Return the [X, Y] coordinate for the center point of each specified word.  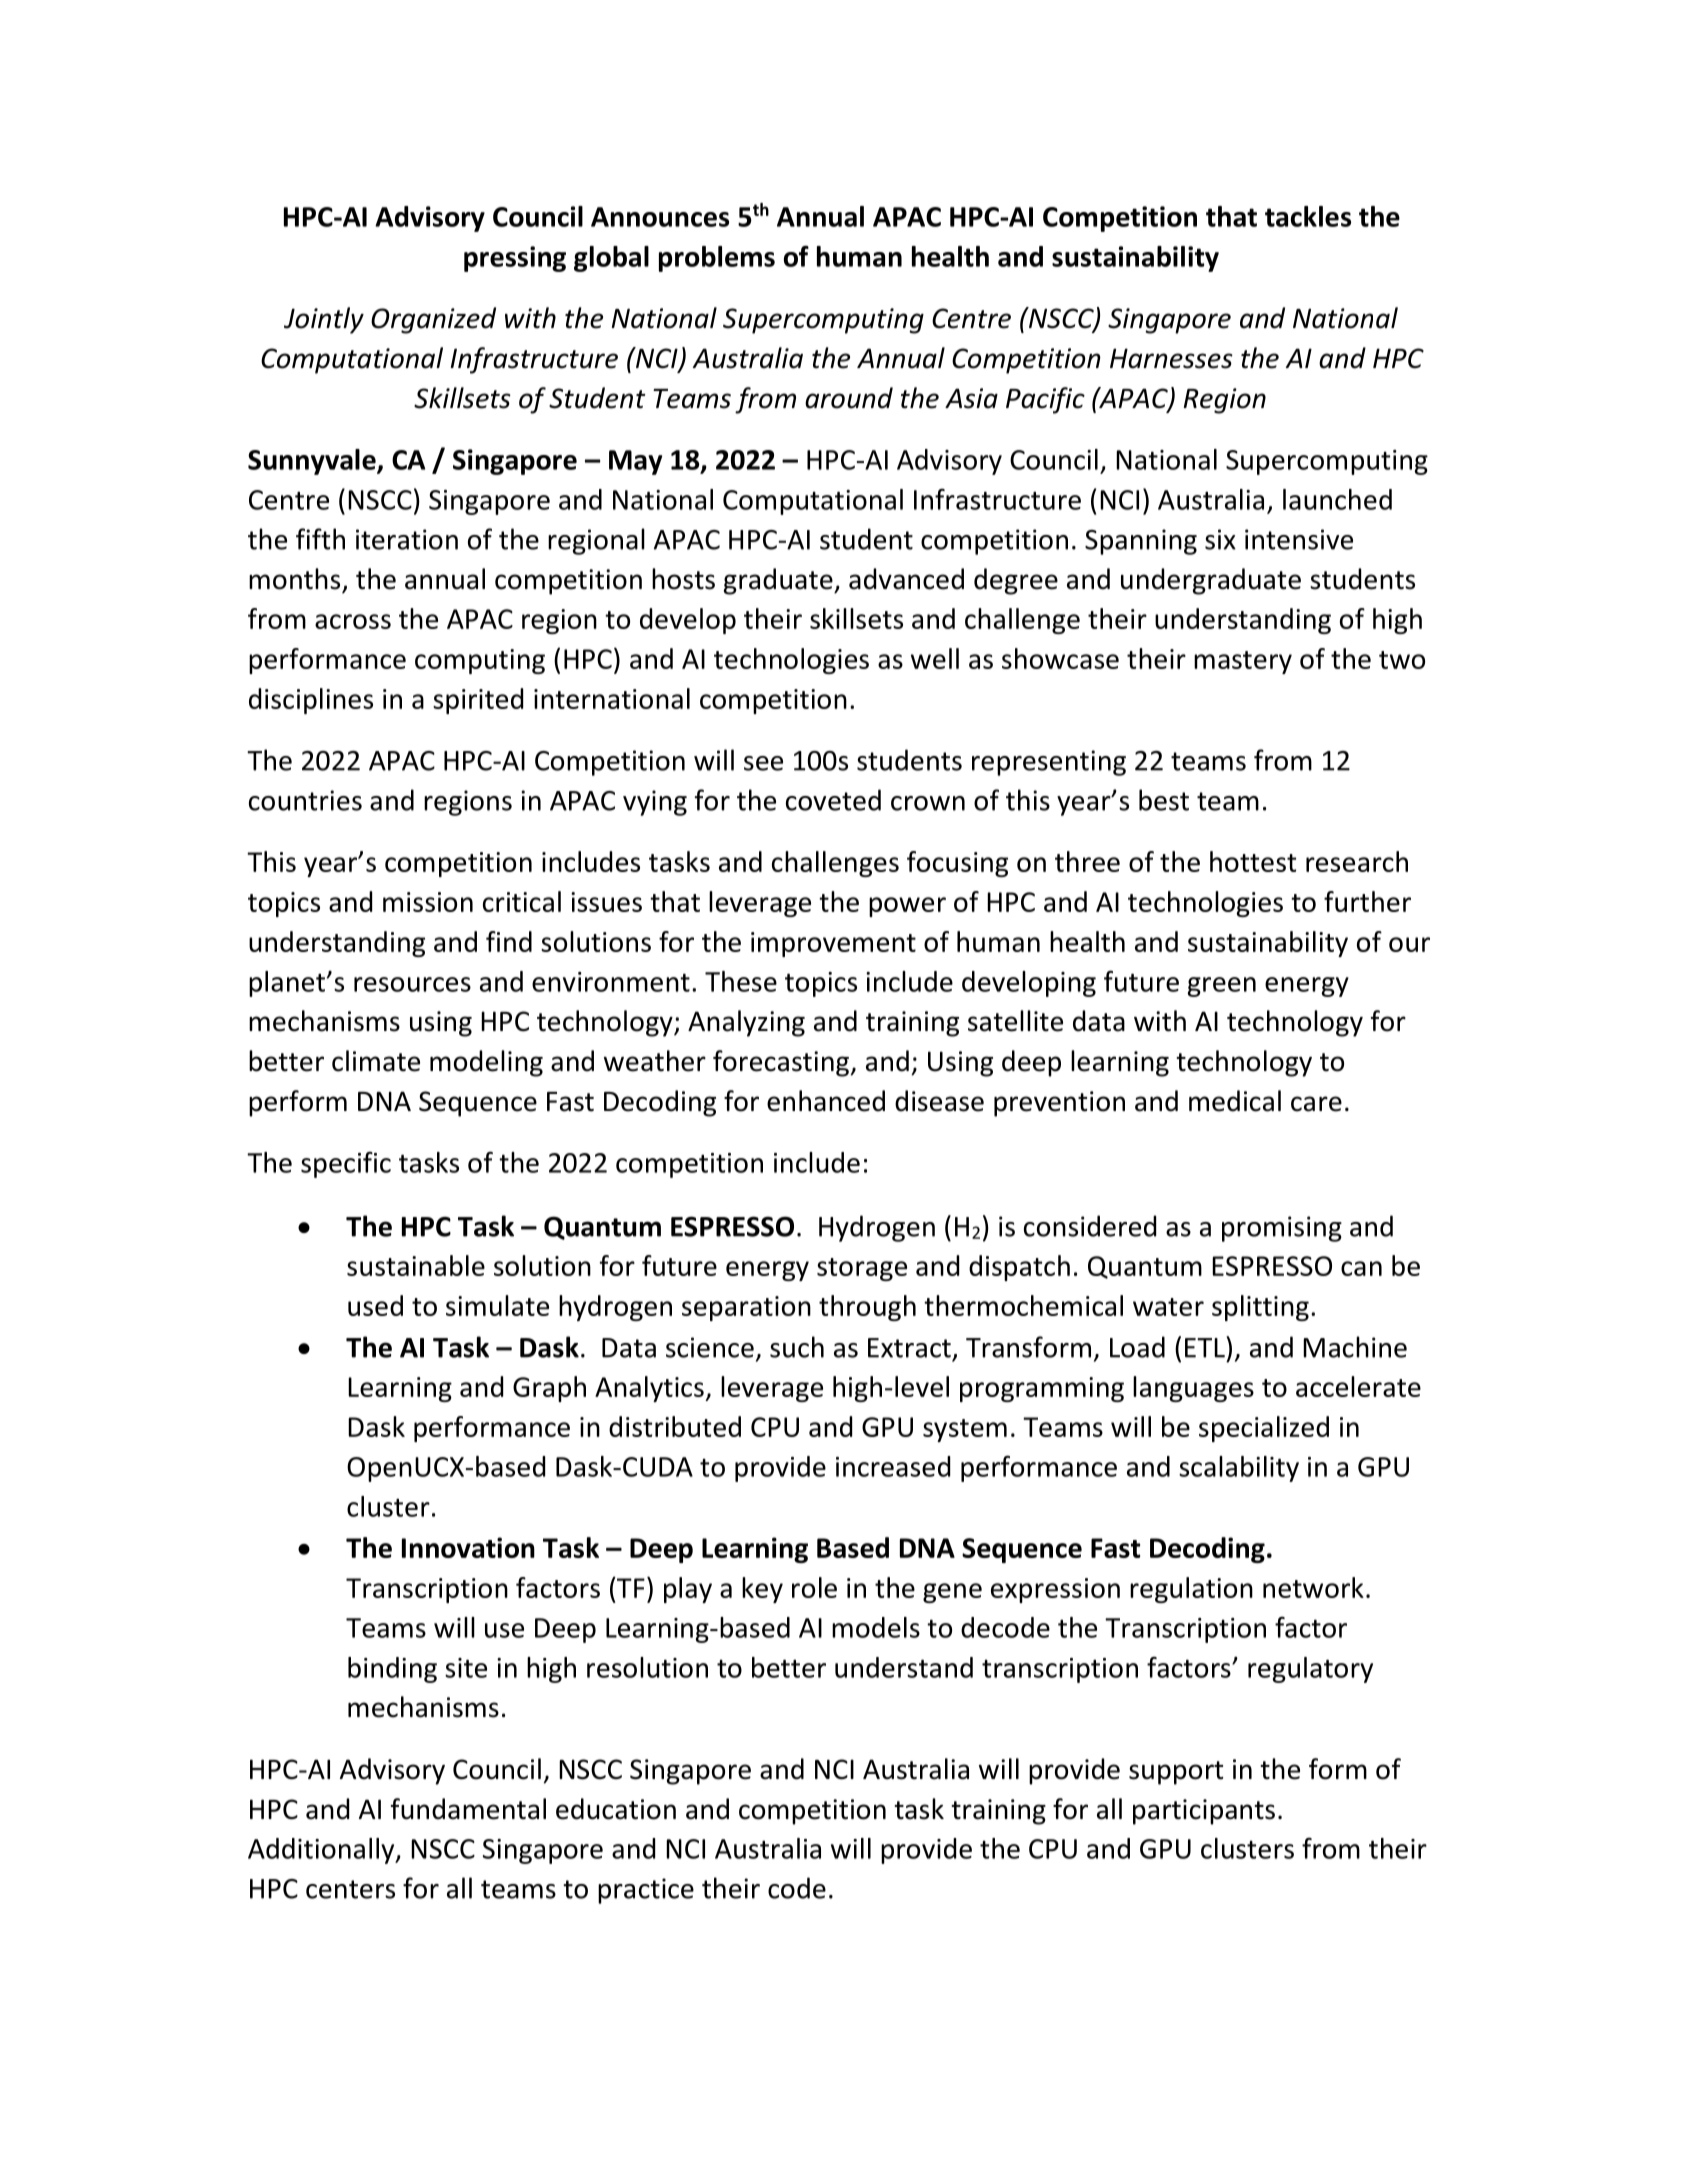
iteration [407, 539]
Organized [433, 320]
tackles [1308, 216]
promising [1282, 1229]
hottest [1253, 861]
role [814, 1587]
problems [717, 259]
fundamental [468, 1809]
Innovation [468, 1547]
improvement [833, 944]
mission [428, 902]
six [1220, 539]
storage [862, 1269]
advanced [906, 579]
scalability [1239, 1469]
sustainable [416, 1265]
